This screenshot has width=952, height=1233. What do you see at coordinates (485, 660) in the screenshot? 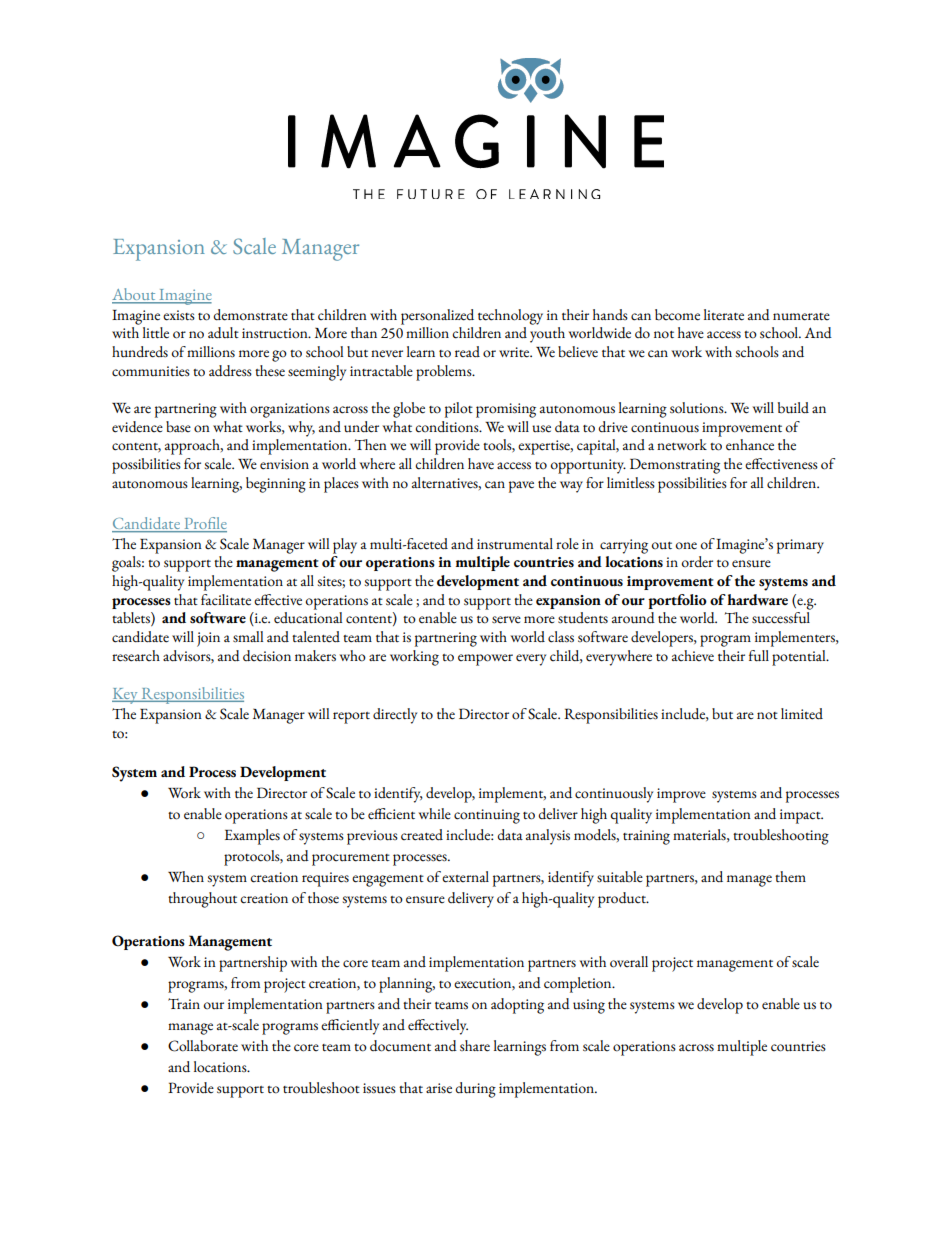
I see `empower` at bounding box center [485, 660].
